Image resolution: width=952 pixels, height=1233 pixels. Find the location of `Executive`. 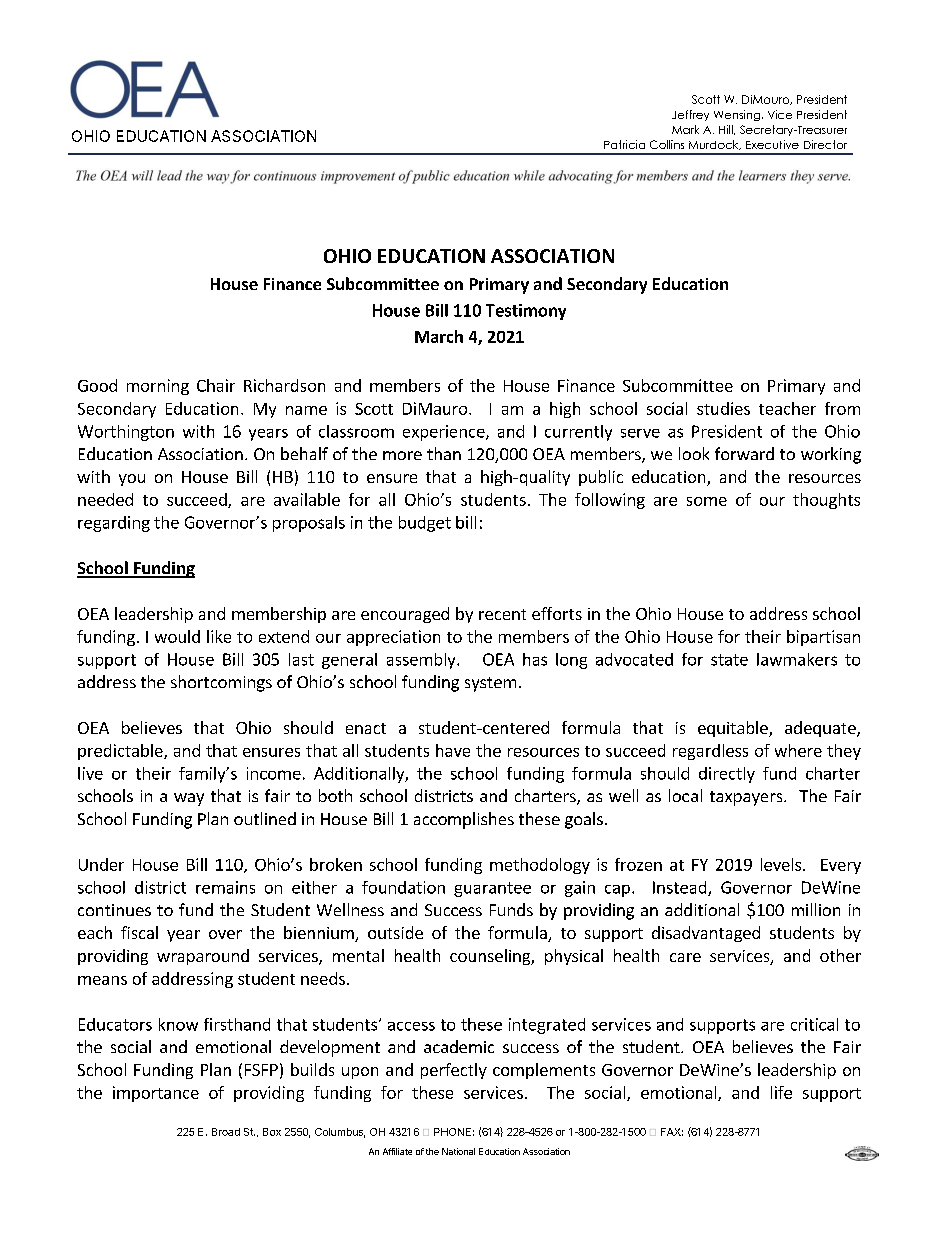

Executive is located at coordinates (772, 144).
